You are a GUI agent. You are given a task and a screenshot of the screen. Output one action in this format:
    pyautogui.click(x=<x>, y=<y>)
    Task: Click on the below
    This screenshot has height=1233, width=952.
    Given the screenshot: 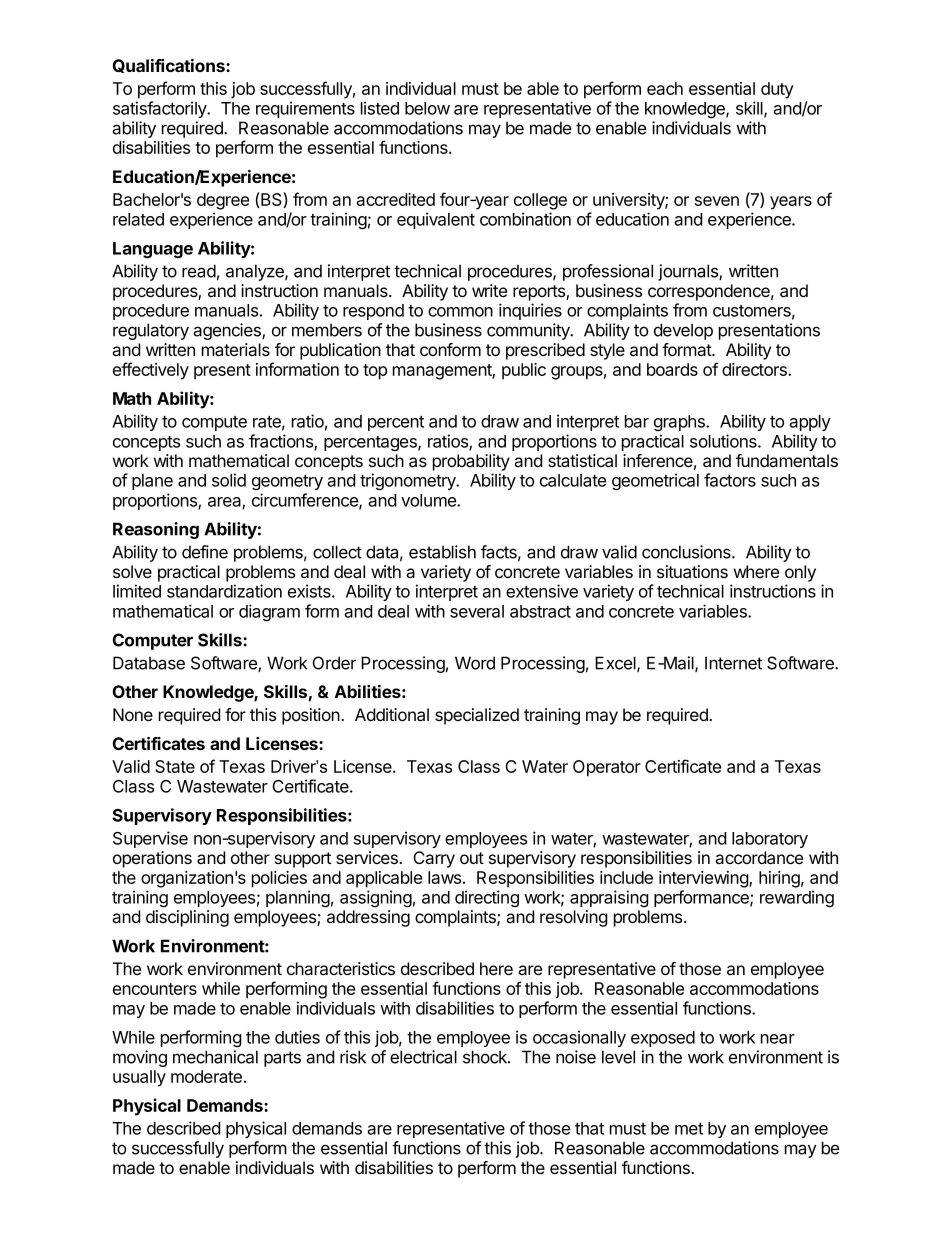 What is the action you would take?
    pyautogui.click(x=427, y=108)
